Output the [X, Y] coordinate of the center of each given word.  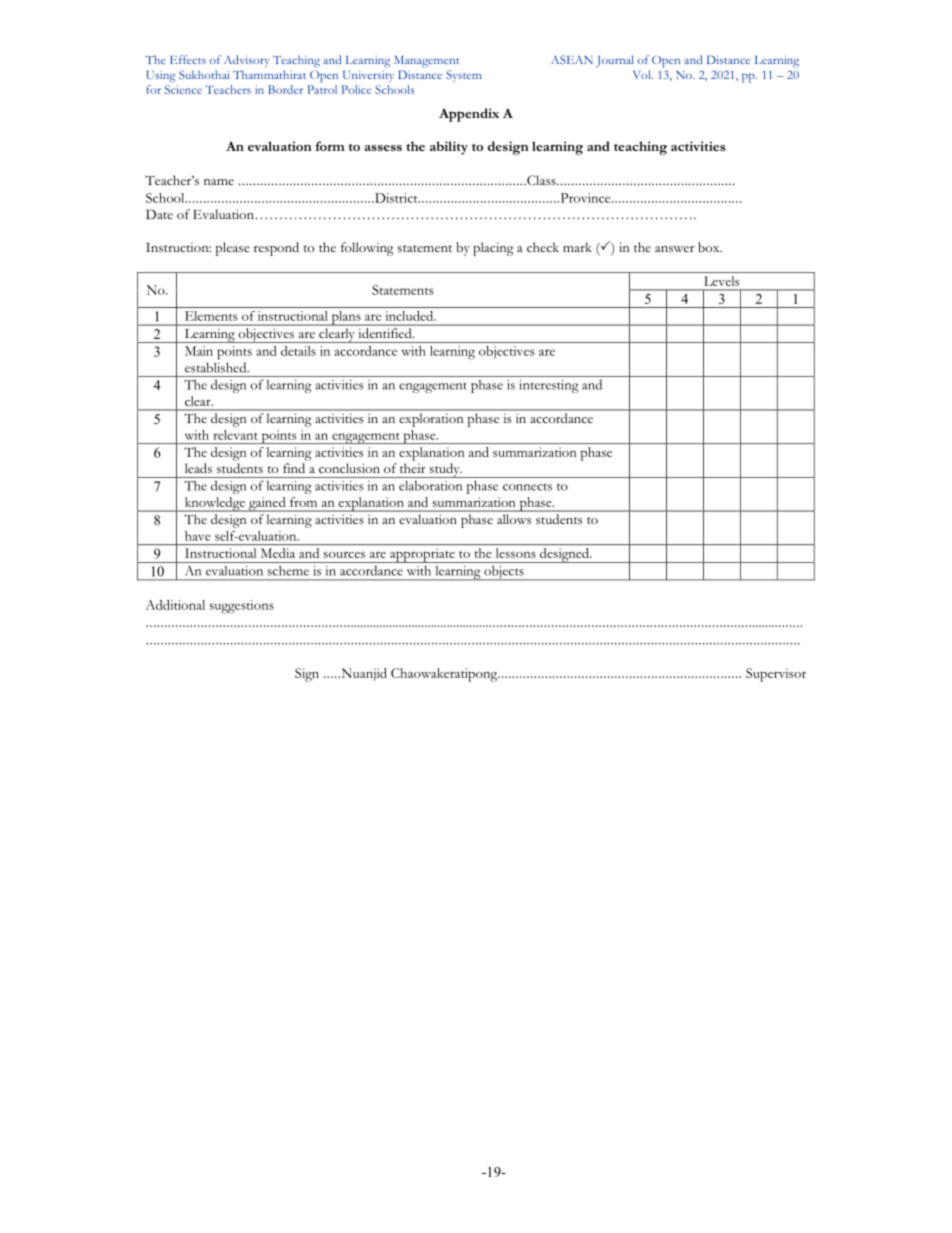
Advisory [246, 61]
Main [199, 351]
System [463, 76]
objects [504, 573]
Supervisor [776, 675]
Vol [643, 74]
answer [675, 249]
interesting [549, 386]
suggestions [242, 607]
